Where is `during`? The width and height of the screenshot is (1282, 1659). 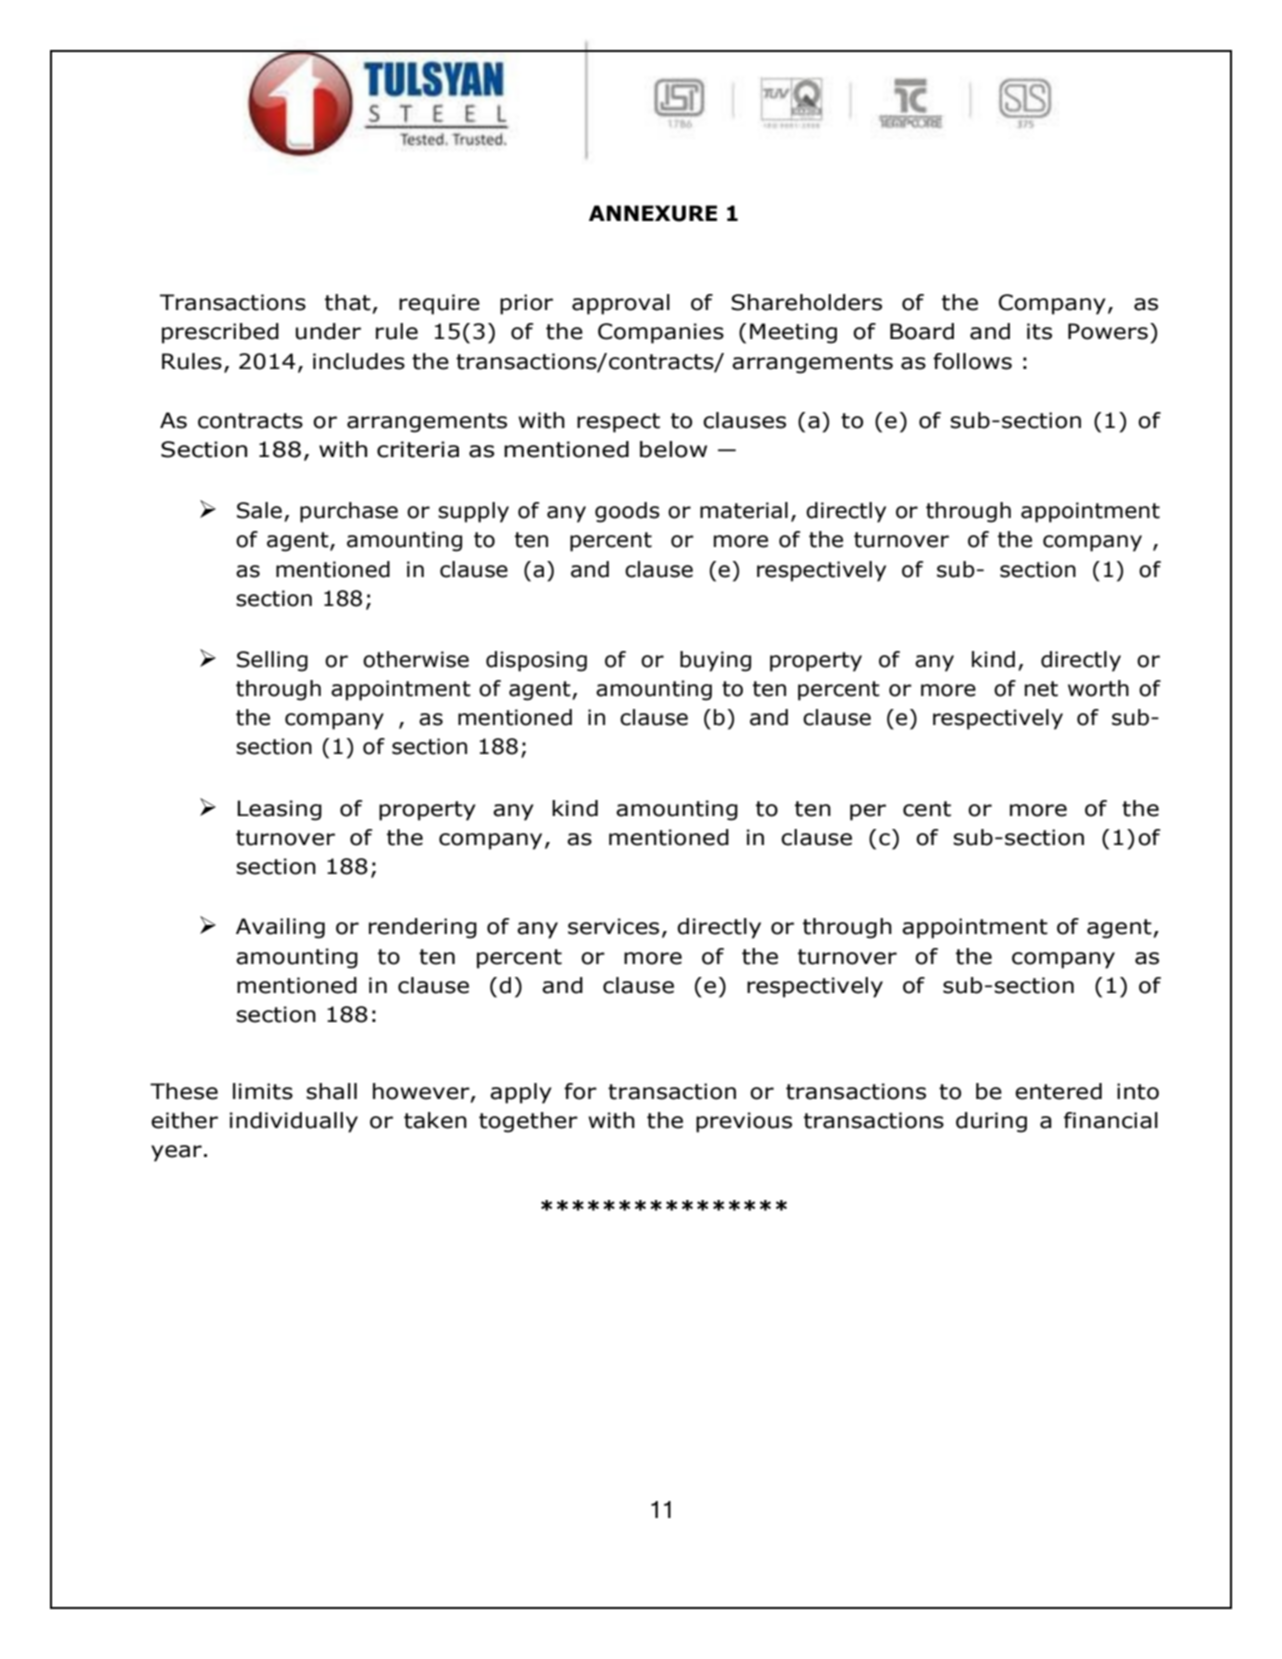 during is located at coordinates (991, 1122).
